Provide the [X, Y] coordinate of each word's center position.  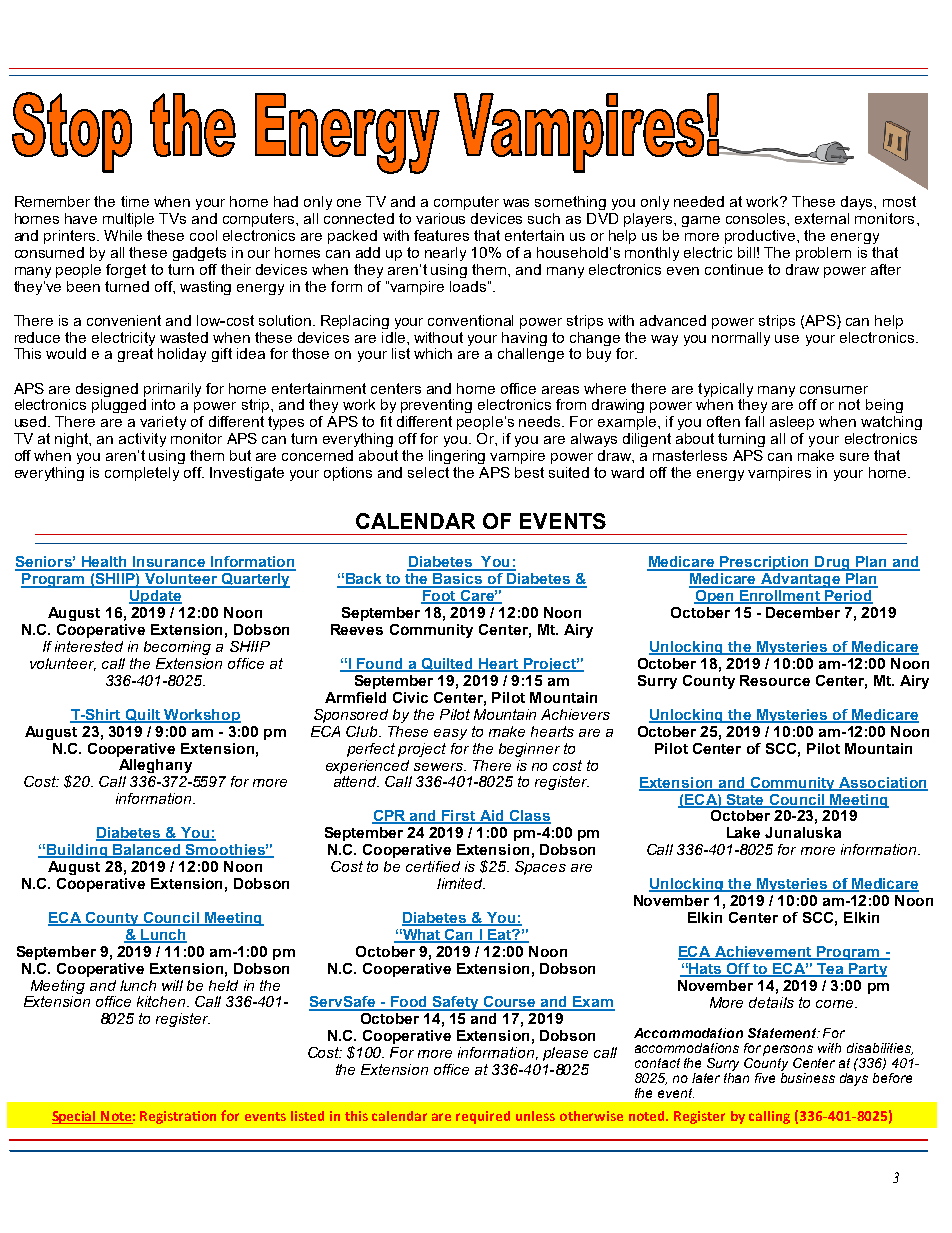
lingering [457, 457]
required [483, 1117]
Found [380, 665]
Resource [775, 680]
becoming [177, 648]
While [123, 235]
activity [142, 440]
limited [461, 883]
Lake [743, 832]
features [441, 235]
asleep [792, 423]
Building [77, 851]
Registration [178, 1117]
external [822, 218]
